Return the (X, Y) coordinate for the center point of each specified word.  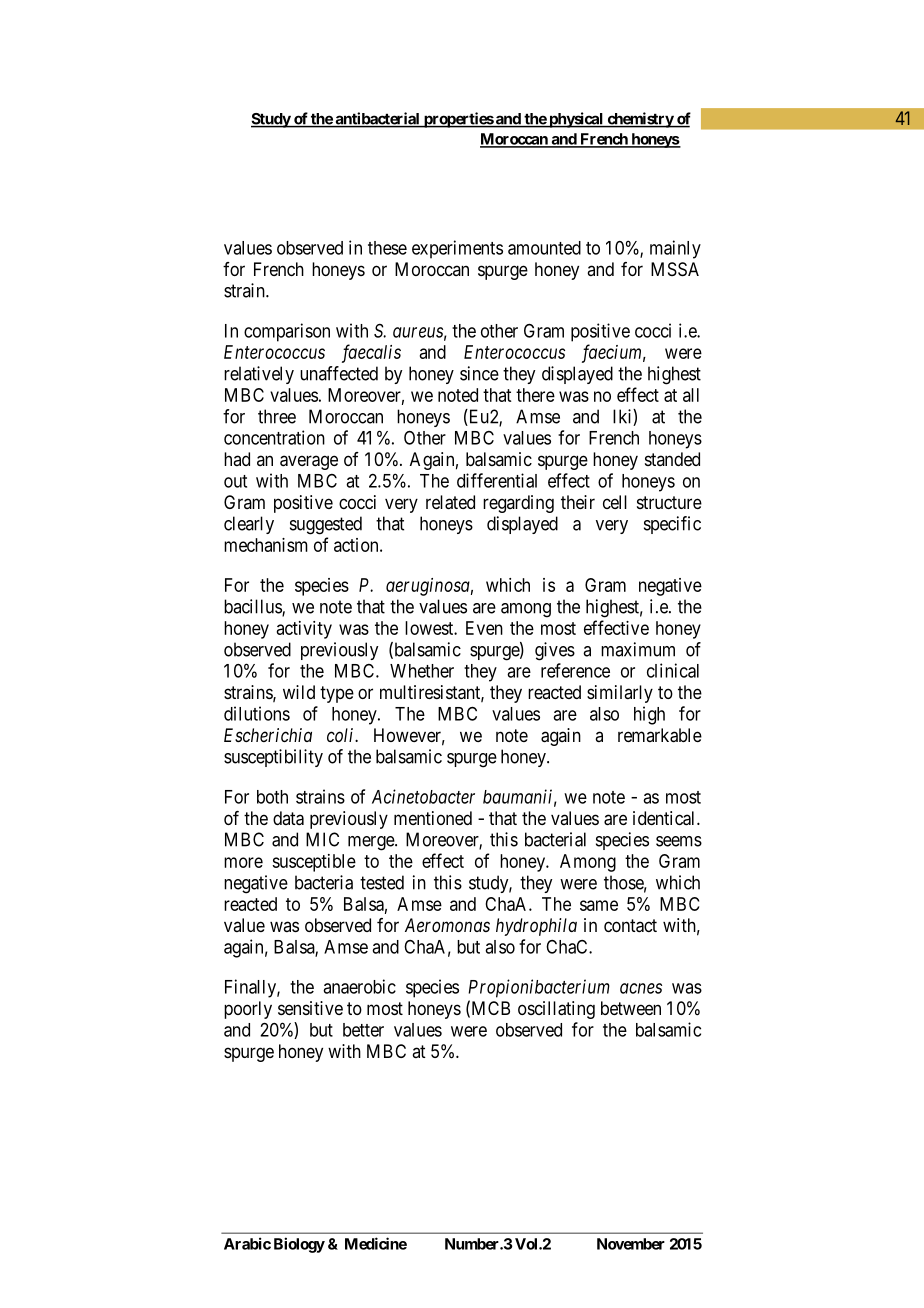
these (387, 248)
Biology (299, 1245)
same (599, 905)
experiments (457, 249)
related (450, 502)
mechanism (266, 545)
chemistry (640, 120)
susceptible (314, 863)
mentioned (433, 818)
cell (615, 502)
